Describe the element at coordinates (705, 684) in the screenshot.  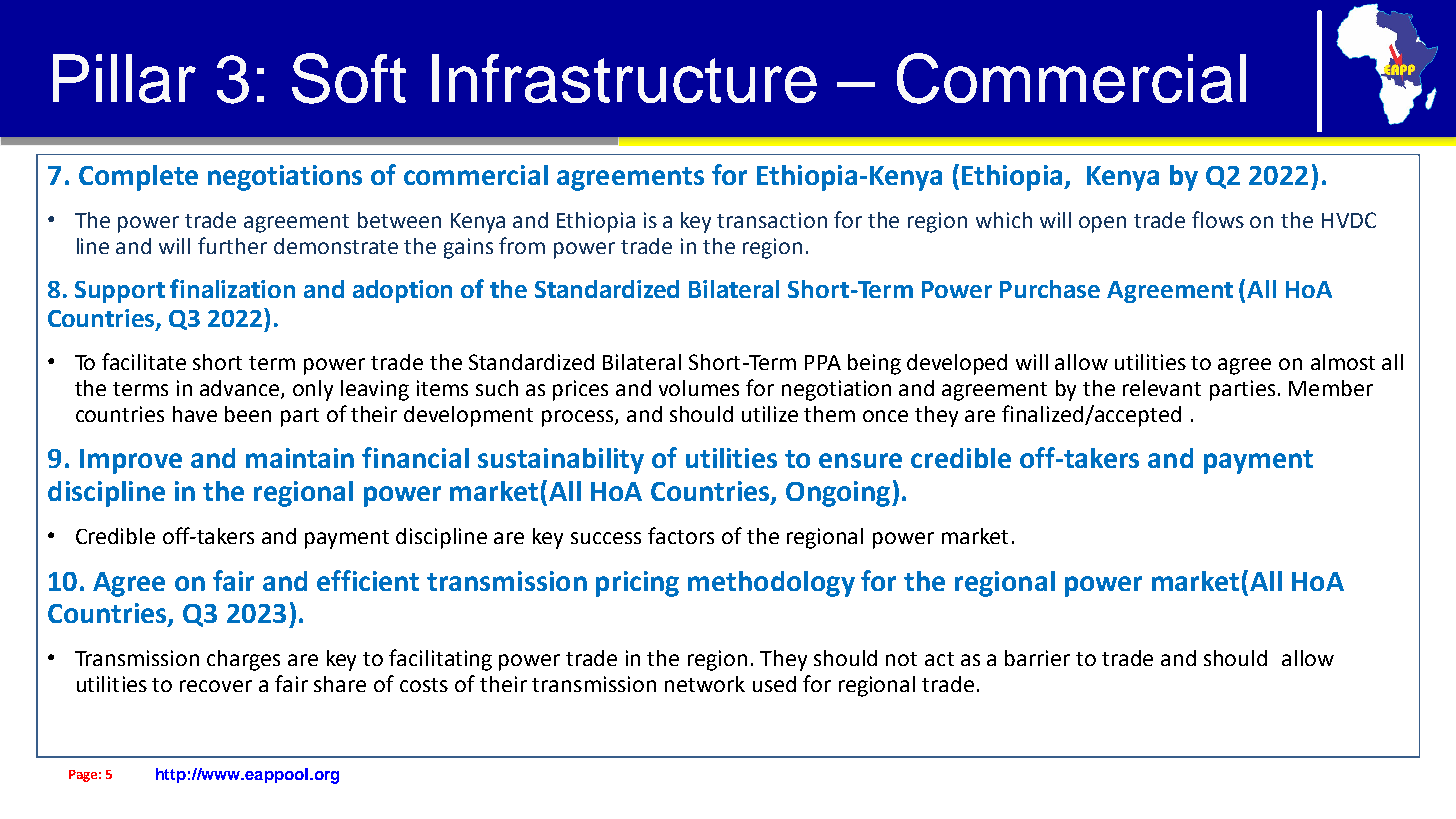
I see `network` at that location.
